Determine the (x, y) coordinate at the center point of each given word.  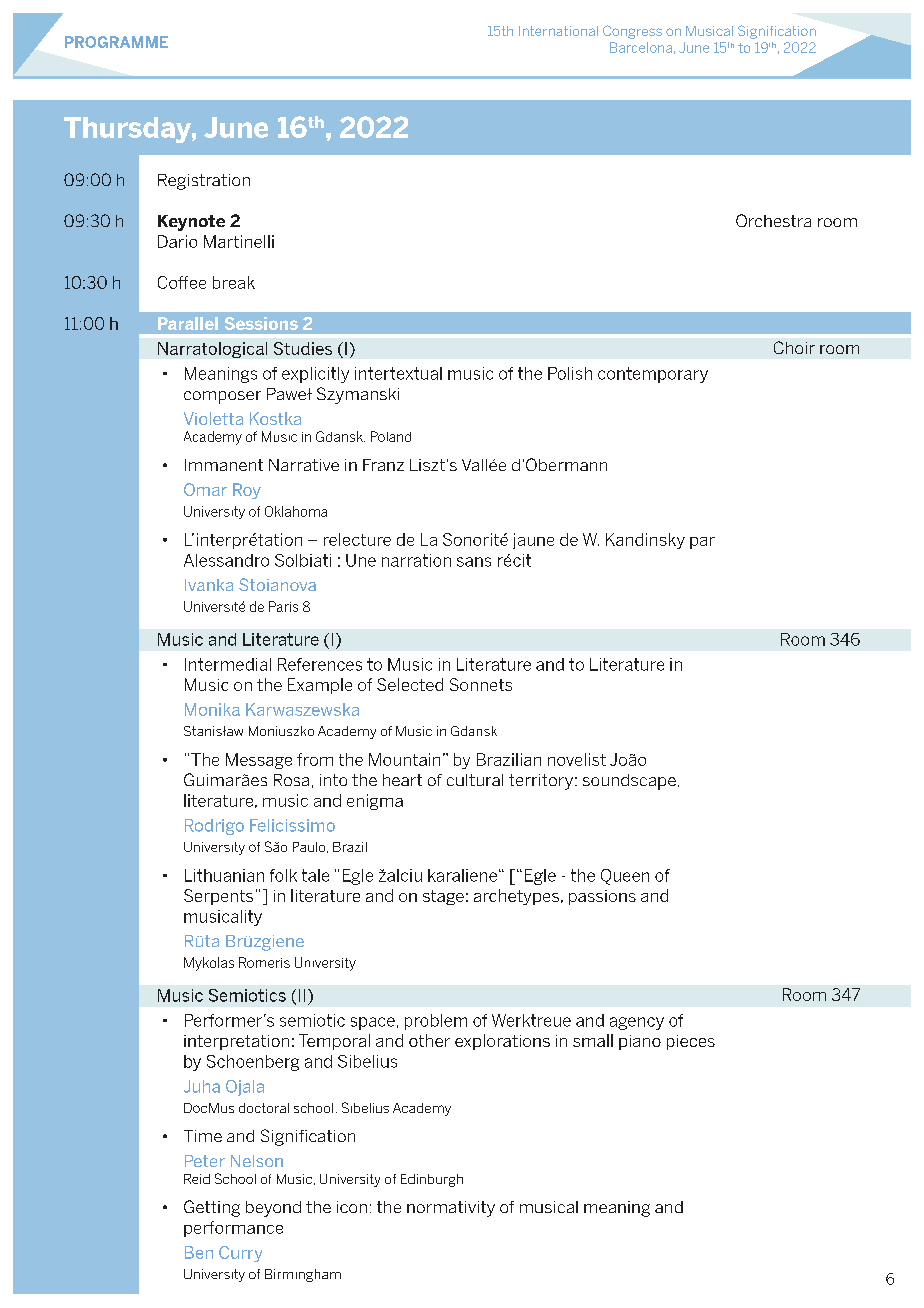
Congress (632, 32)
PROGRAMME (116, 42)
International (558, 31)
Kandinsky (645, 541)
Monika (212, 709)
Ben (199, 1252)
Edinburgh (432, 1180)
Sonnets (481, 684)
